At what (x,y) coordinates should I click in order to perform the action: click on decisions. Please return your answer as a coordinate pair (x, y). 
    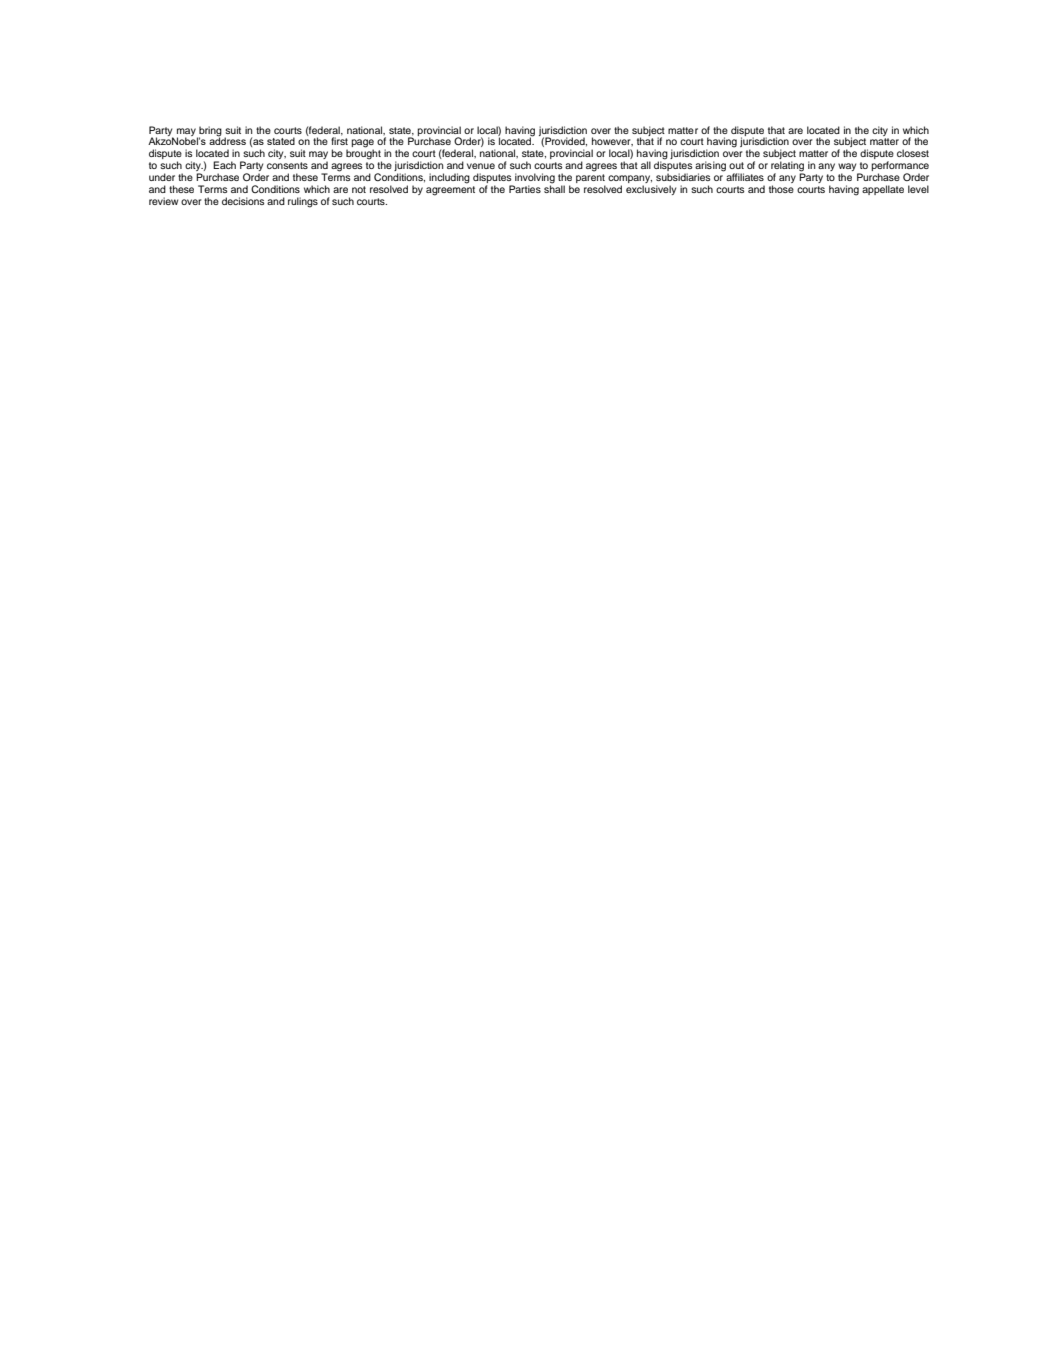
    Looking at the image, I should click on (243, 201).
